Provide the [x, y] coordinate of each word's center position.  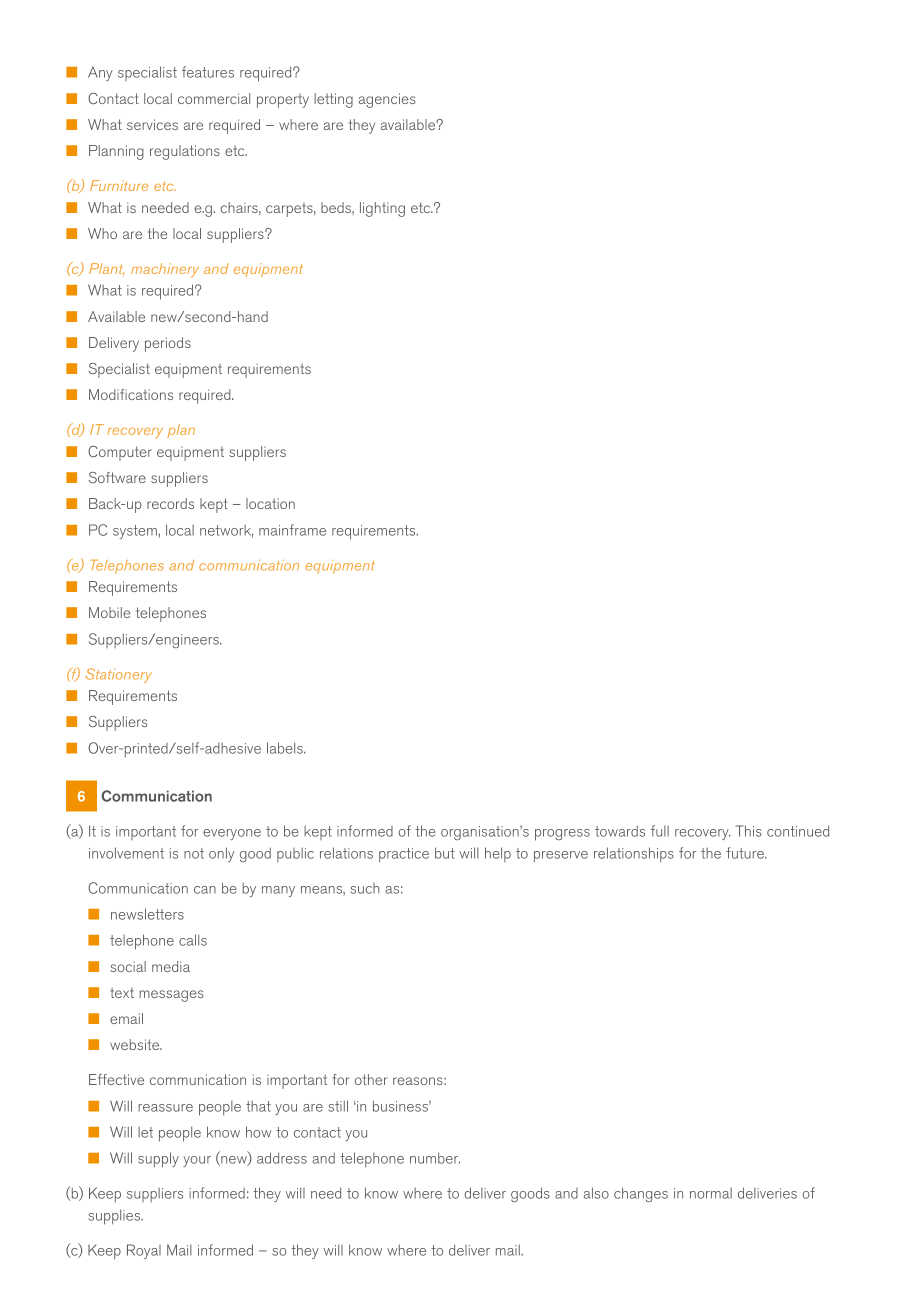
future [746, 853]
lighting [382, 209]
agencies [387, 100]
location [270, 503]
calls [193, 940]
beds [337, 207]
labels [286, 748]
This [749, 831]
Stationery [119, 675]
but [445, 853]
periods [168, 344]
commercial [214, 98]
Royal [144, 1251]
